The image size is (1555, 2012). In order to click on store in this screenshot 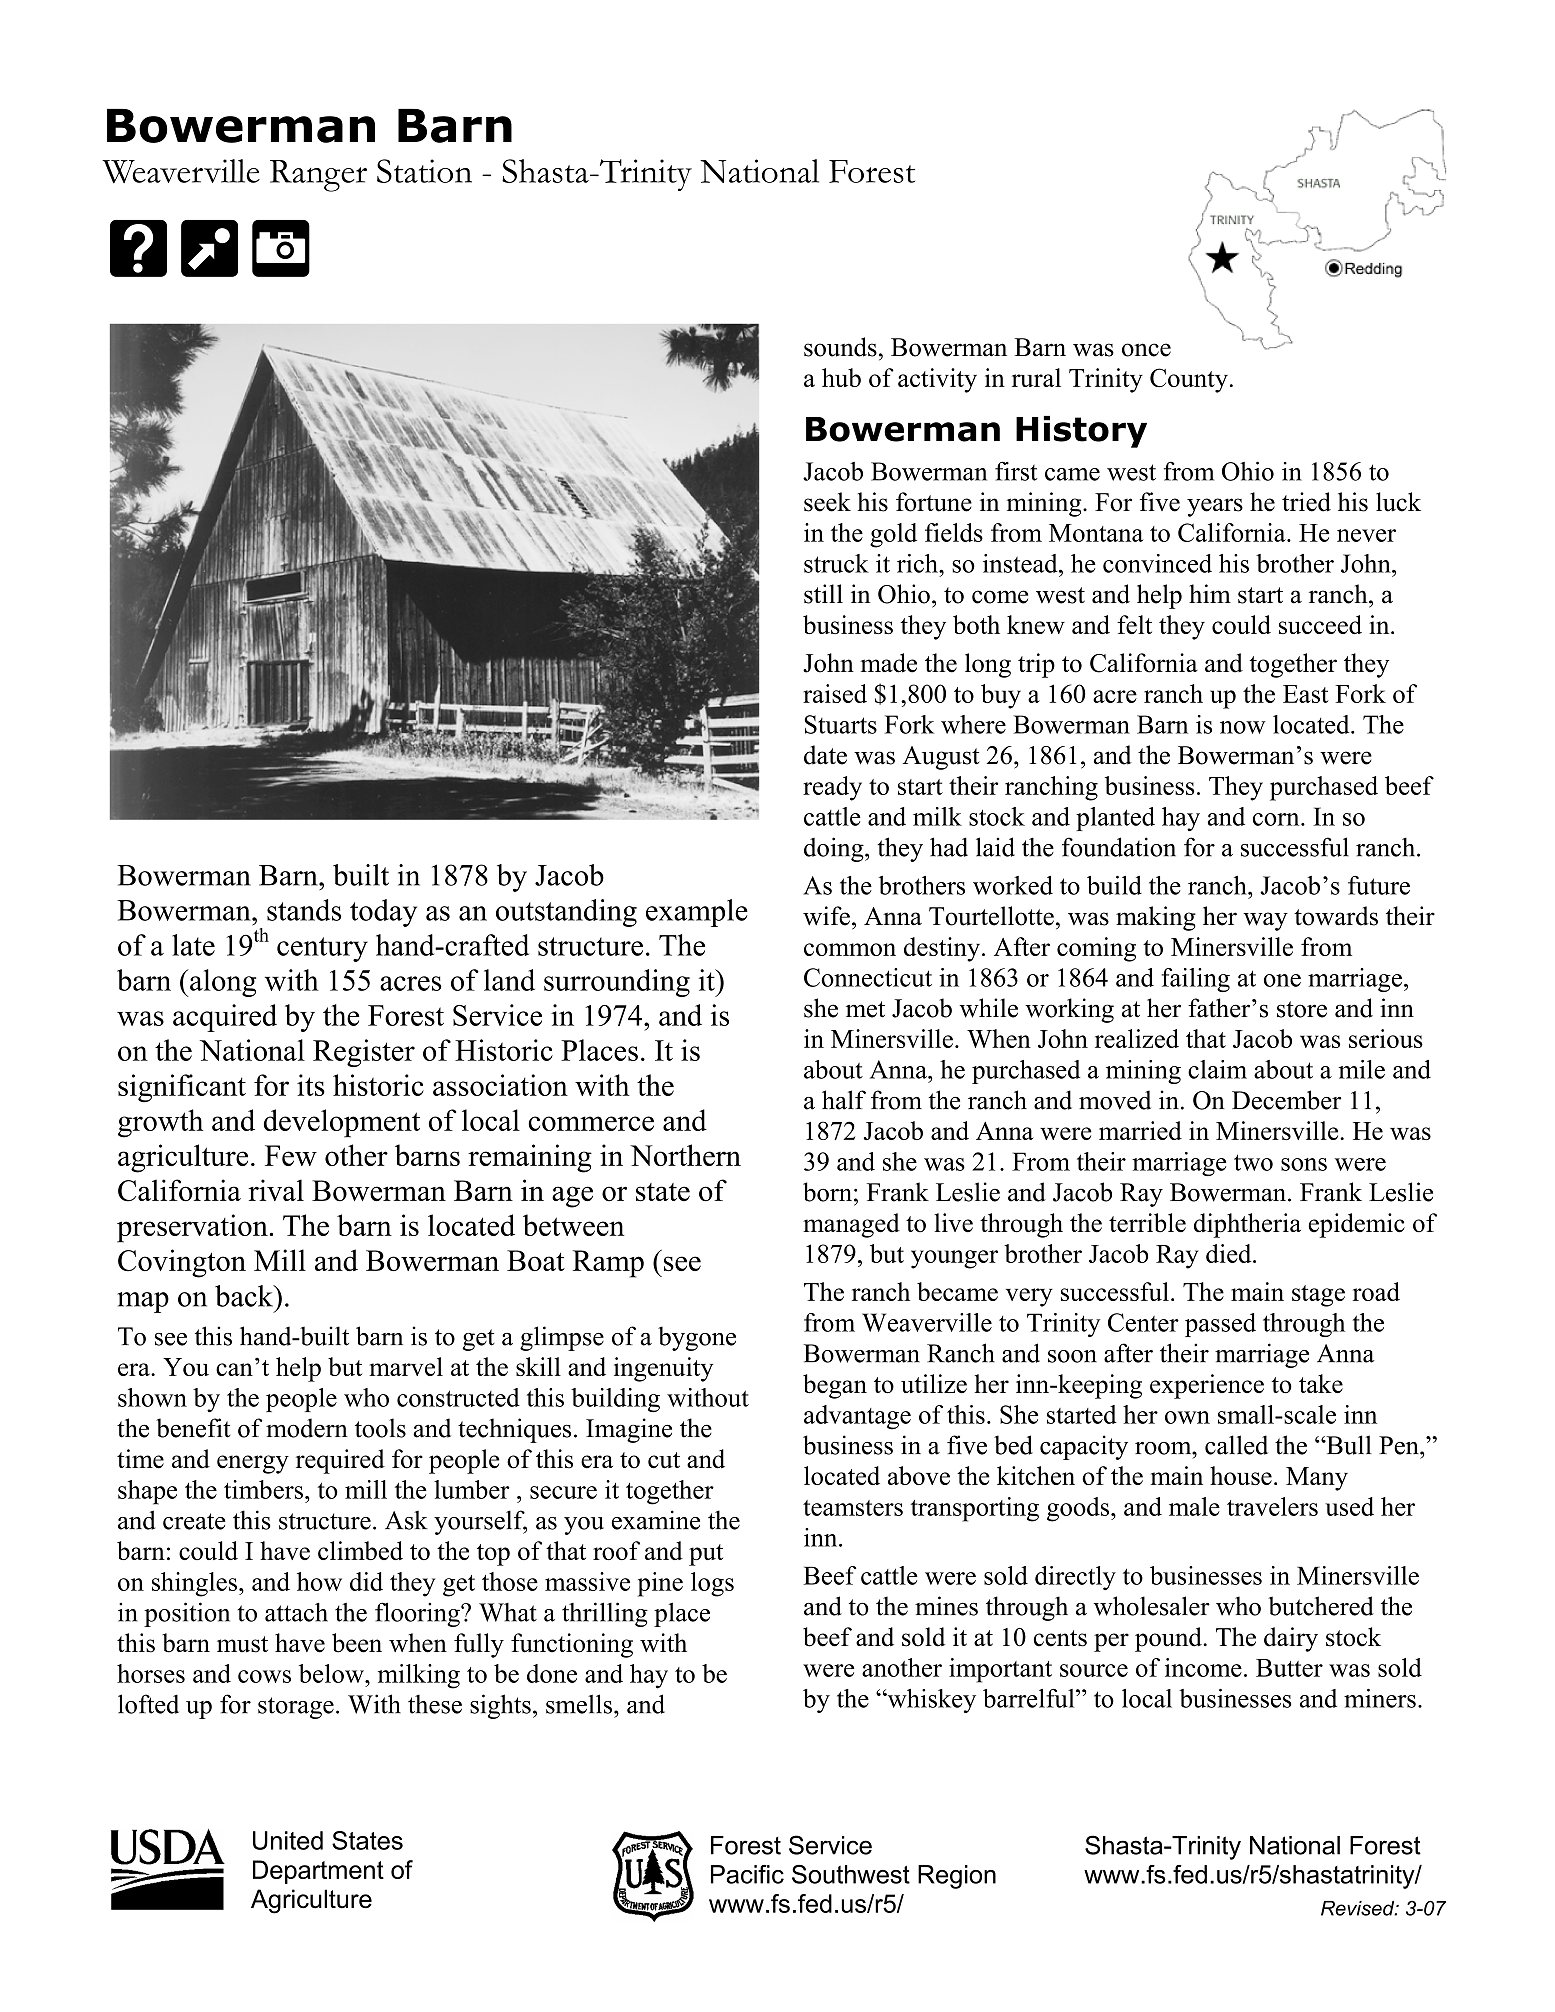, I will do `click(1302, 1009)`.
